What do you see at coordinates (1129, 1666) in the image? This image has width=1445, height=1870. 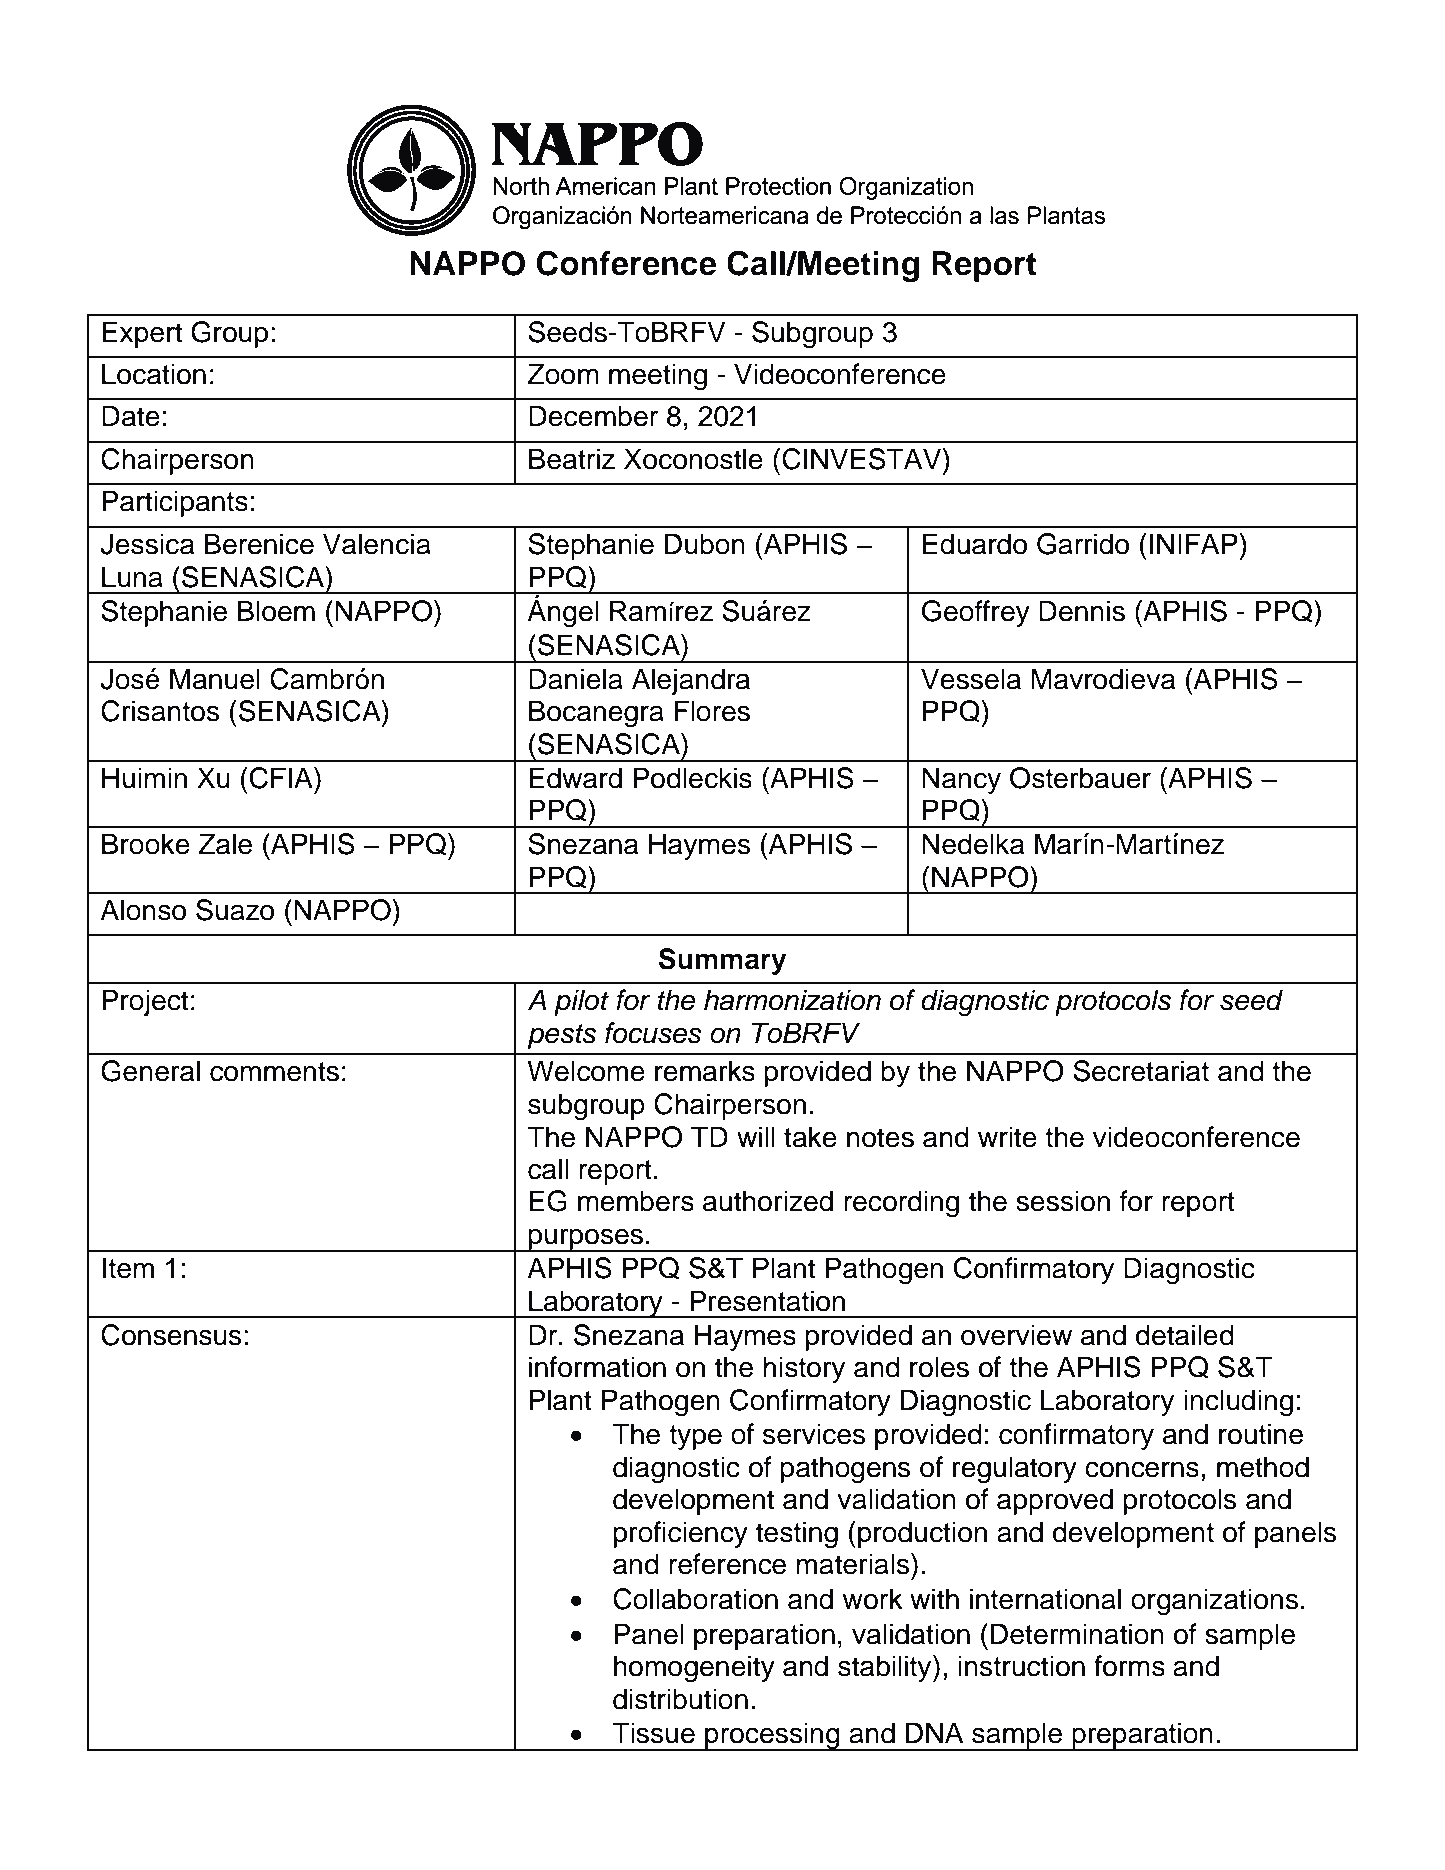 I see `forms` at bounding box center [1129, 1666].
